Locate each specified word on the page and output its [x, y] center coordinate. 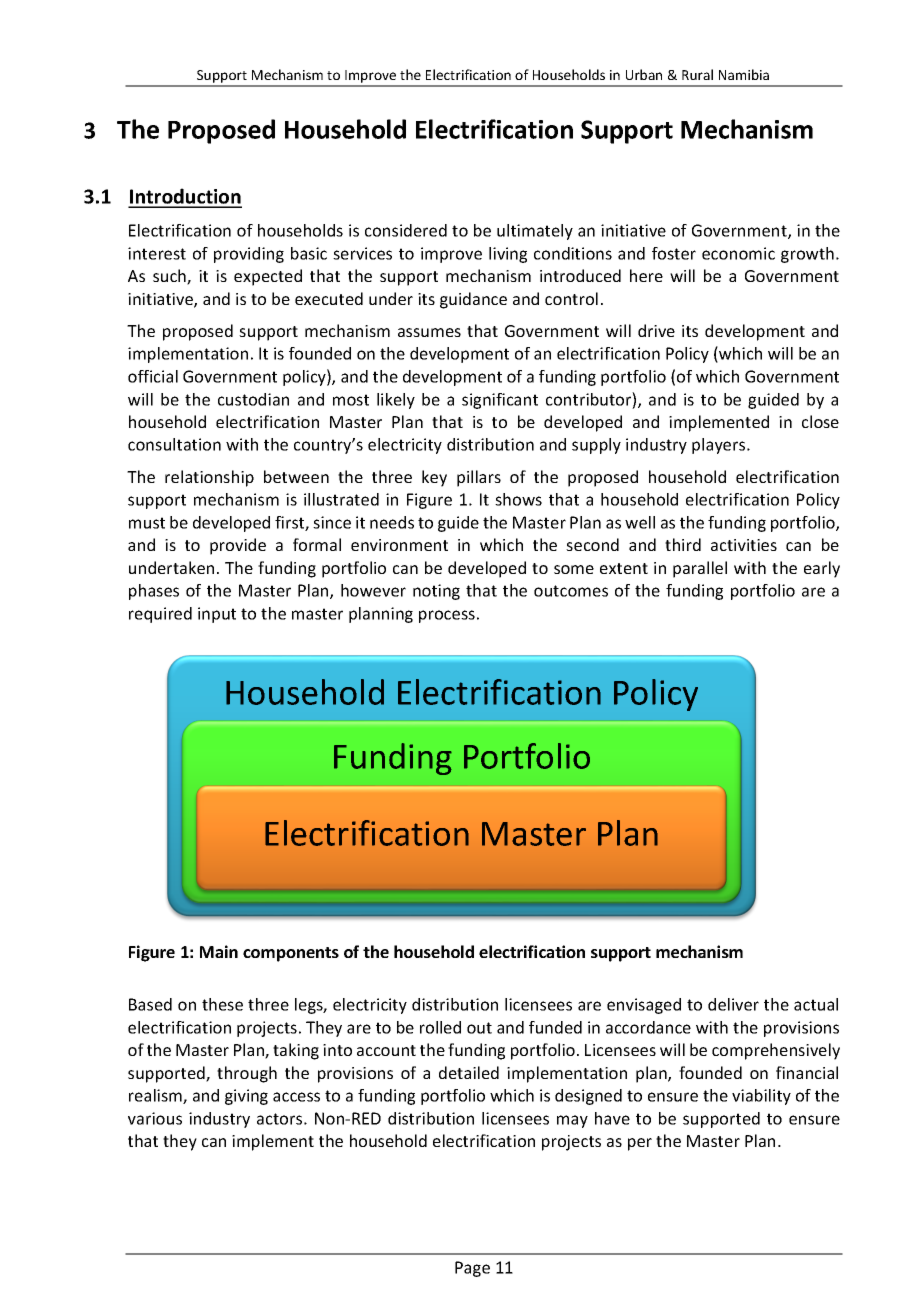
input [217, 615]
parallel [700, 569]
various [155, 1118]
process [447, 616]
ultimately [535, 232]
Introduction [185, 197]
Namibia [744, 74]
